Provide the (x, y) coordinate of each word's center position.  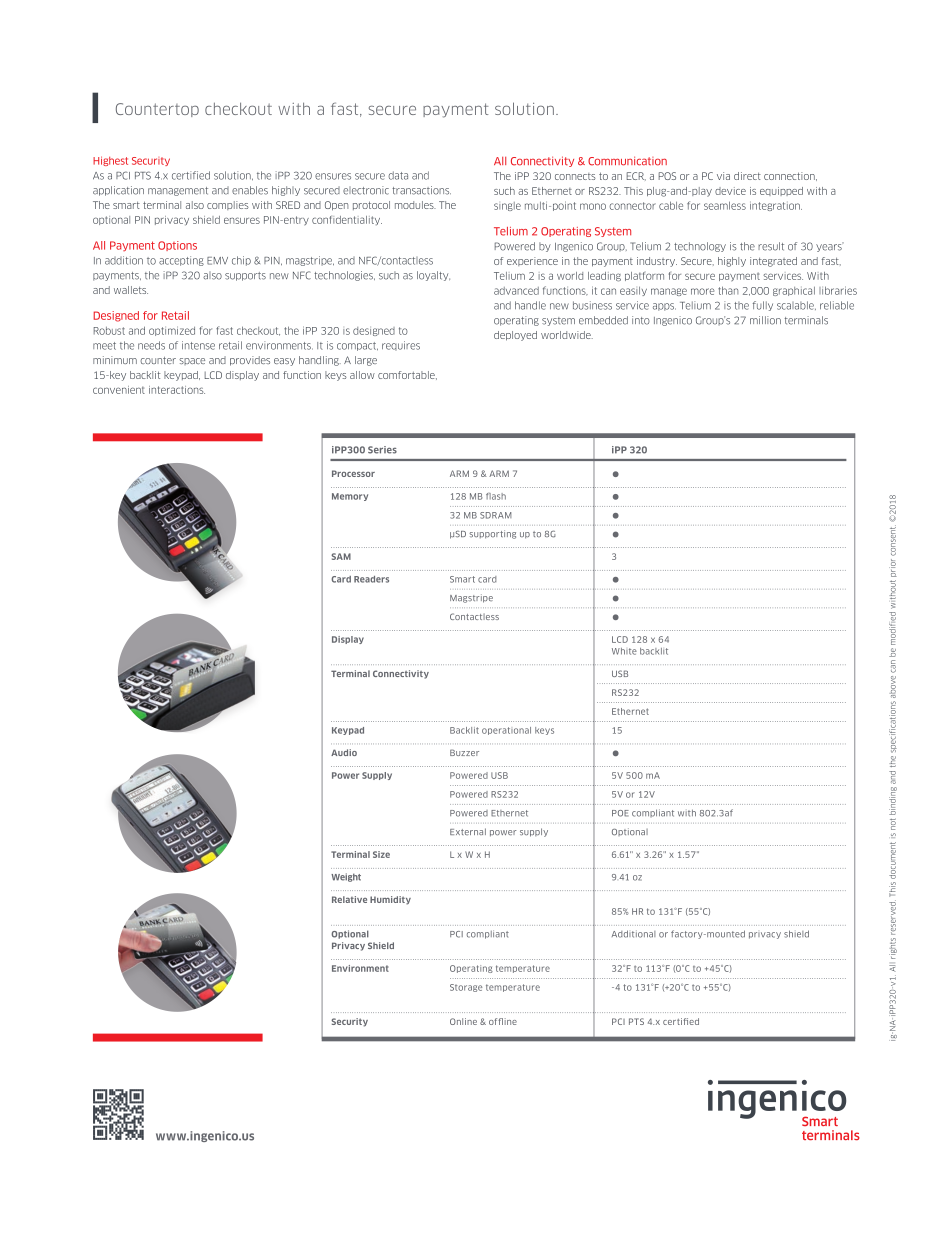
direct (747, 176)
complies (228, 205)
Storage (466, 988)
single (507, 206)
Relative (349, 899)
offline (503, 1021)
